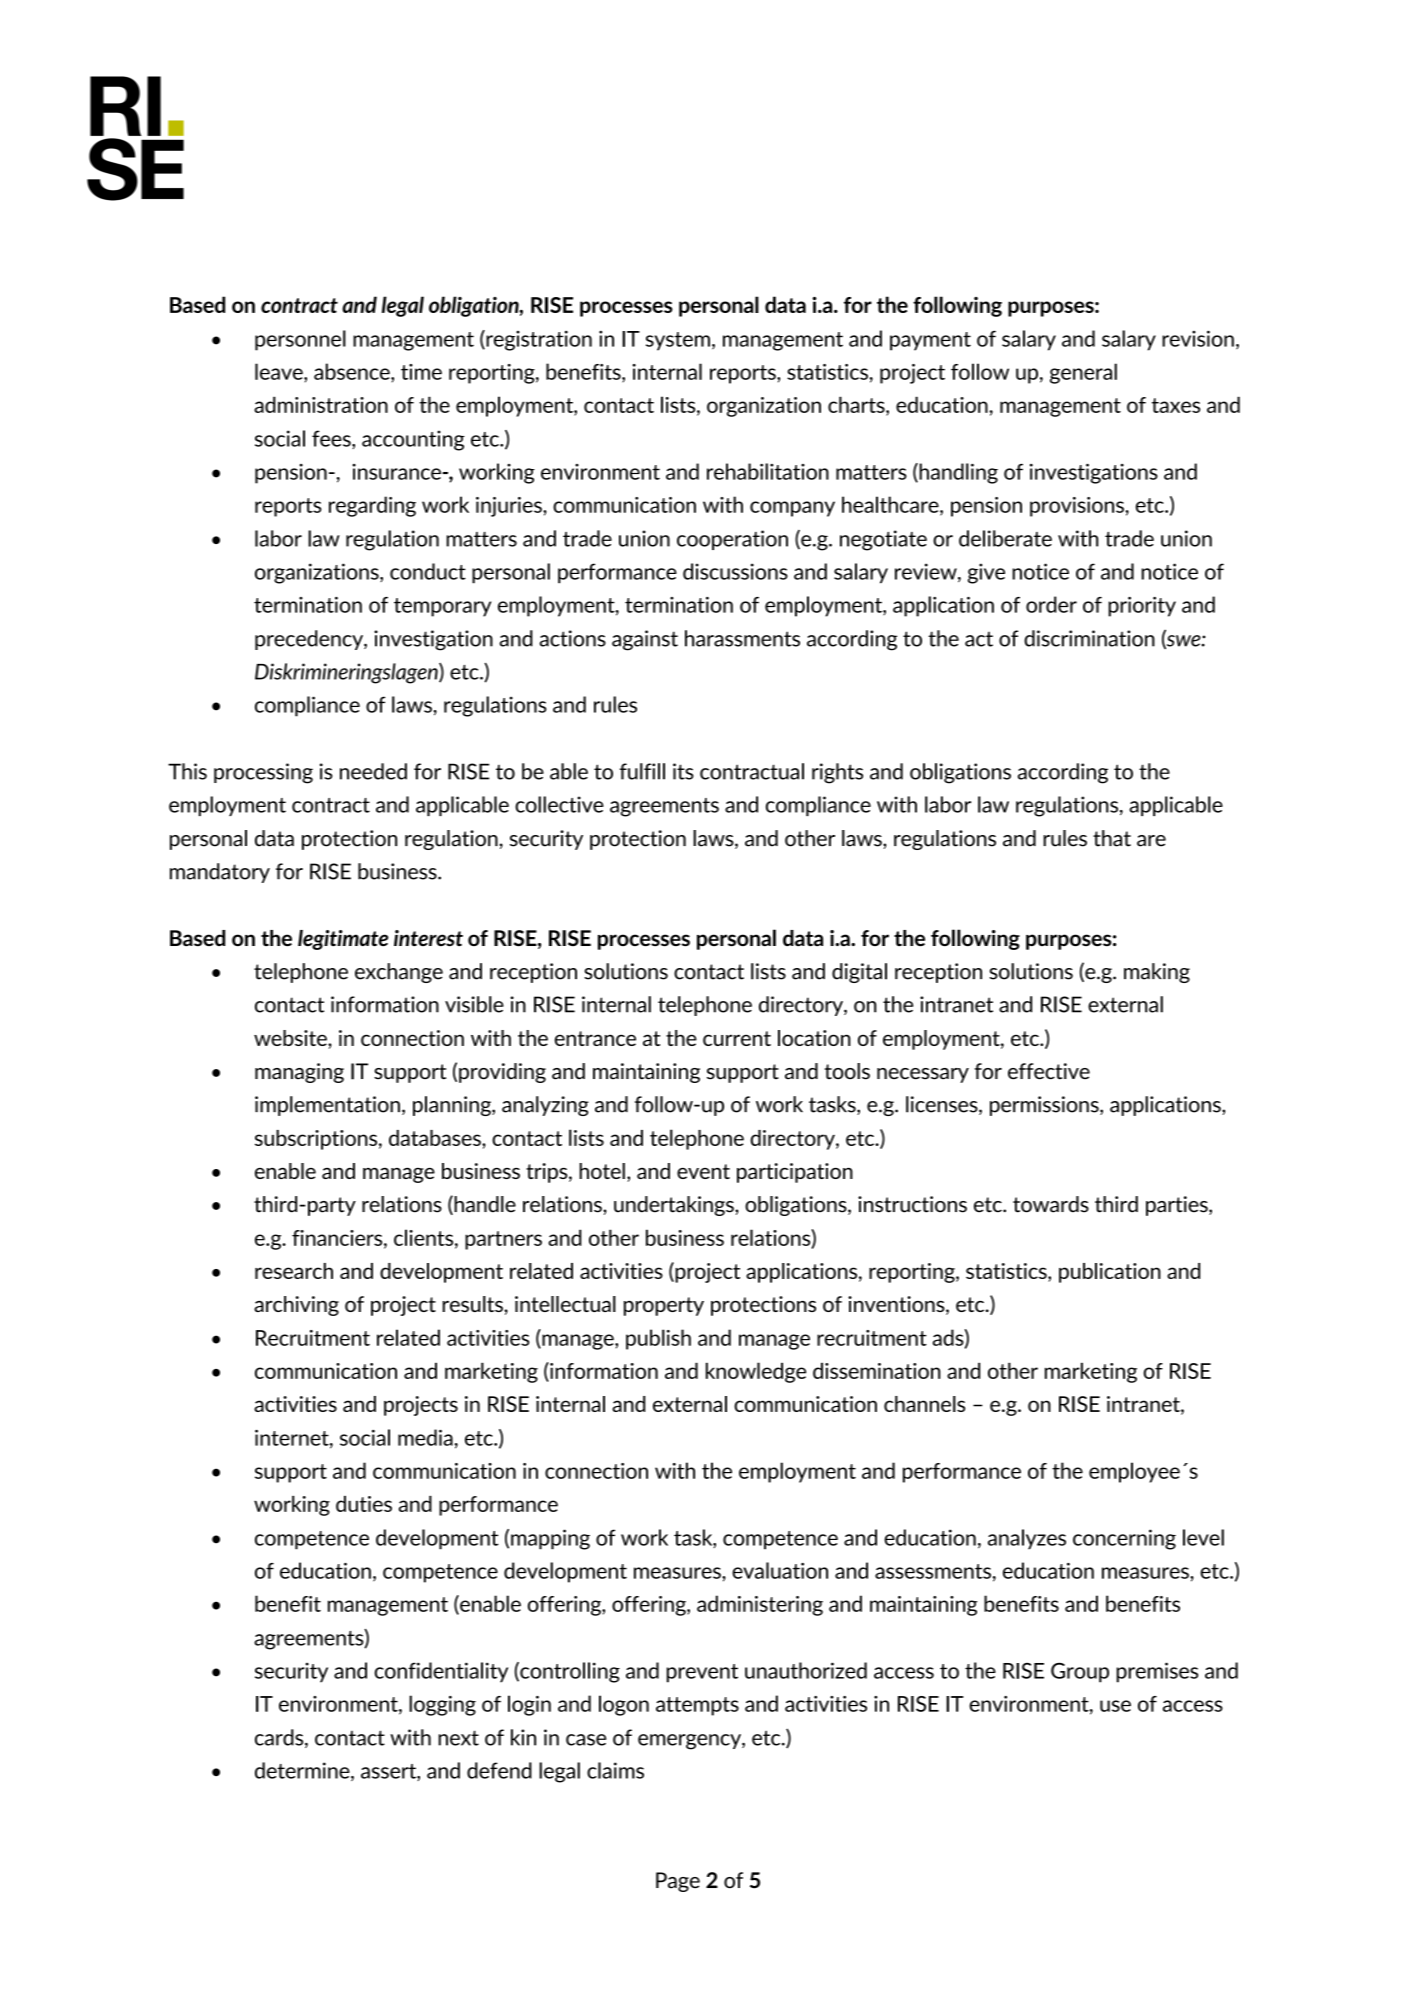 This screenshot has height=2003, width=1415. What do you see at coordinates (1045, 1106) in the screenshot?
I see `permissions` at bounding box center [1045, 1106].
